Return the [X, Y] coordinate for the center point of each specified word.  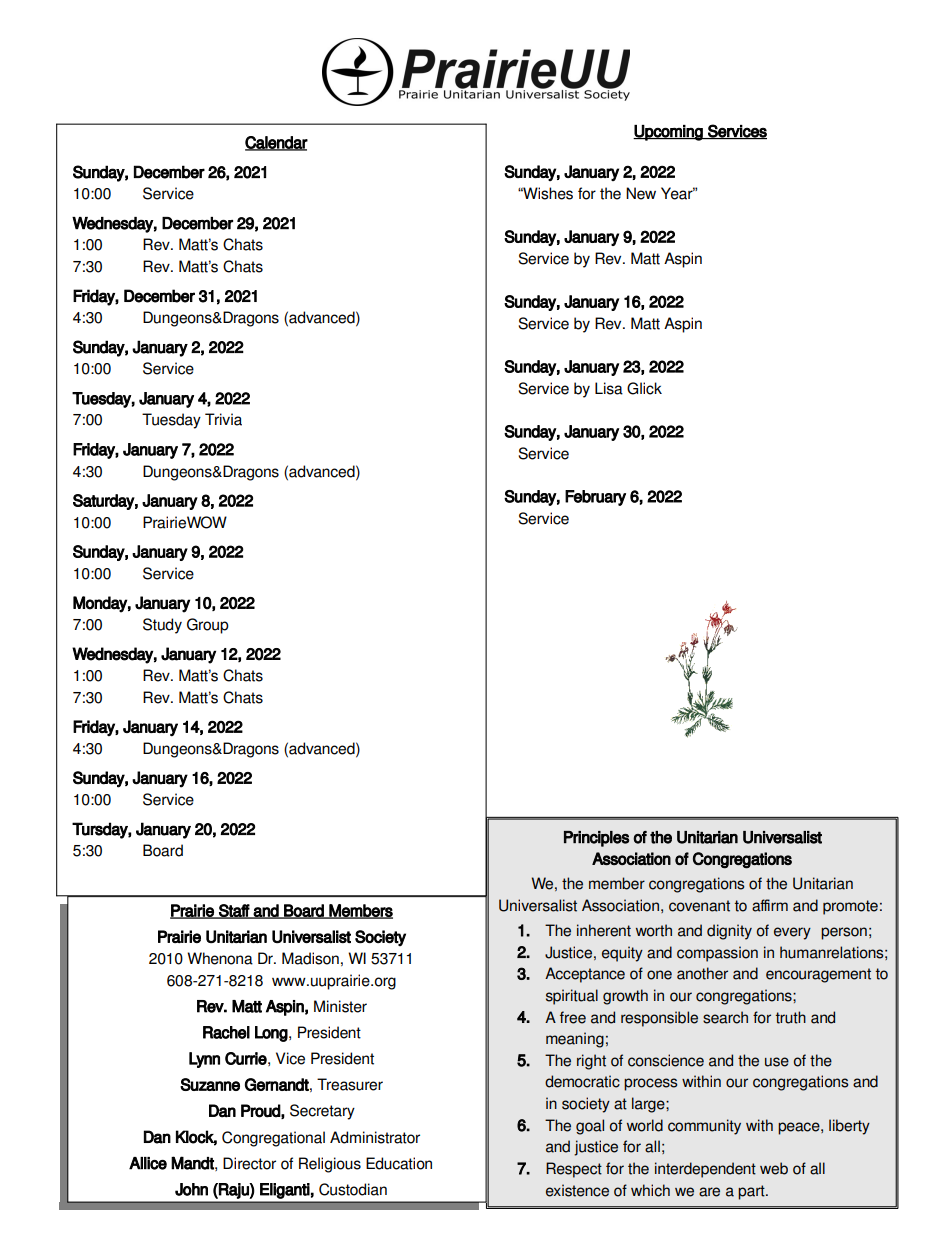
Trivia [223, 419]
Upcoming [669, 133]
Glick [644, 388]
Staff [234, 911]
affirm [770, 905]
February [595, 498]
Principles [596, 839]
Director [249, 1163]
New [641, 193]
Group [208, 626]
